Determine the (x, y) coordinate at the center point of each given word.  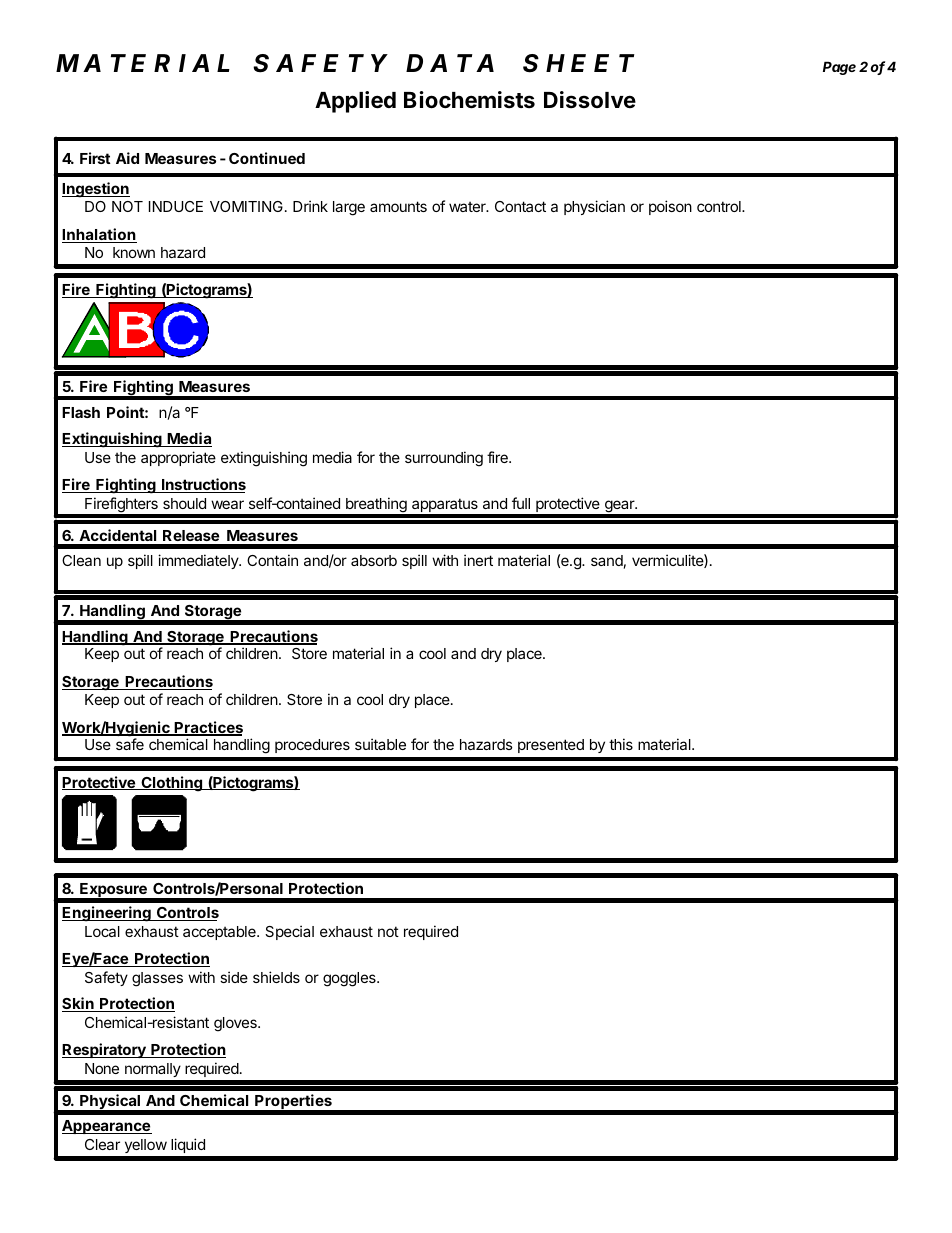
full (521, 503)
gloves (236, 1024)
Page (839, 68)
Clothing (172, 784)
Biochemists (469, 100)
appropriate (178, 458)
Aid (127, 158)
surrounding (444, 459)
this (621, 744)
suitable (380, 744)
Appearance (107, 1127)
